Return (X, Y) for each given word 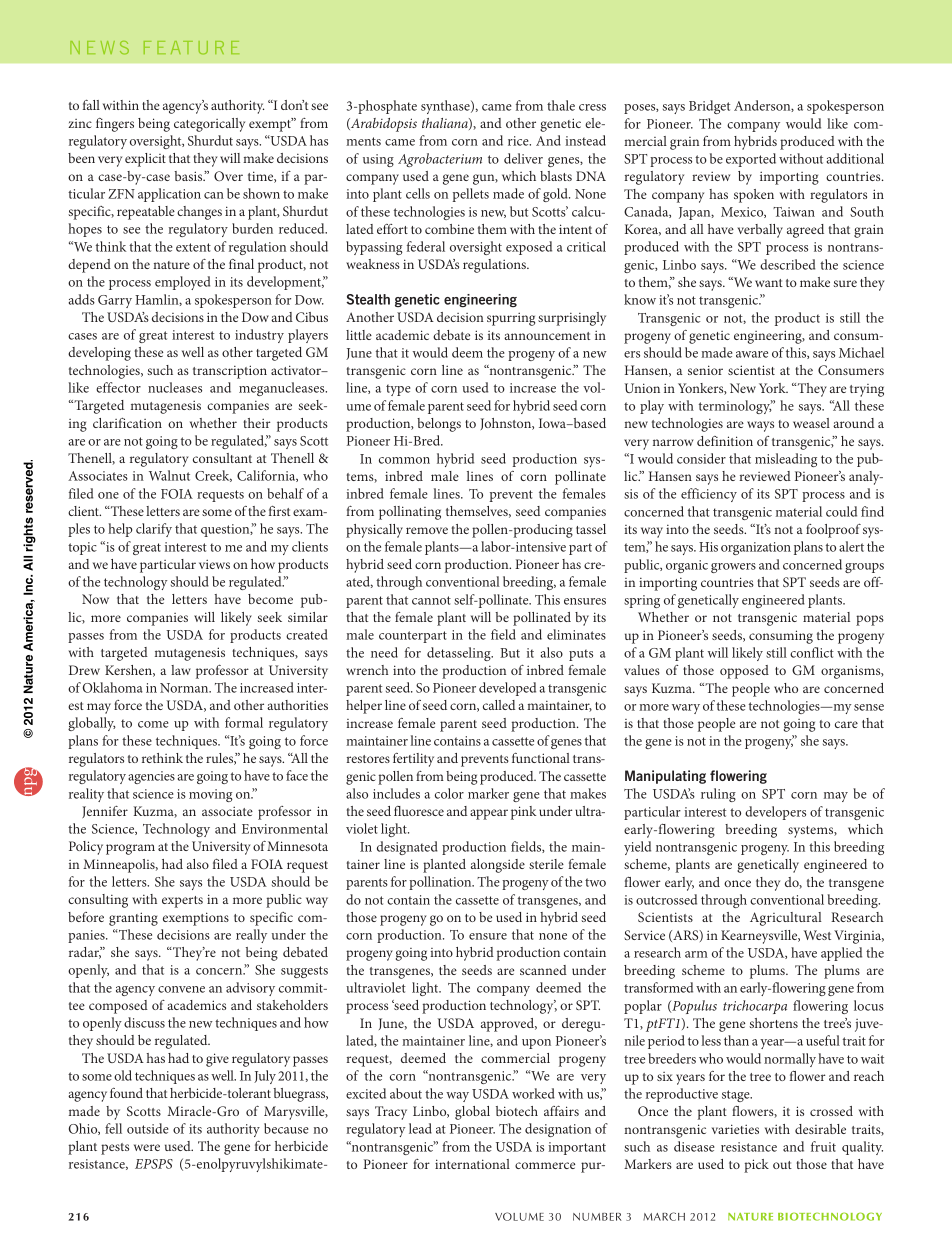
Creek (213, 476)
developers (775, 813)
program (130, 849)
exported (751, 160)
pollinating (410, 513)
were (147, 1147)
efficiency (709, 495)
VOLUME (519, 1216)
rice (519, 141)
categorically (209, 125)
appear (489, 814)
